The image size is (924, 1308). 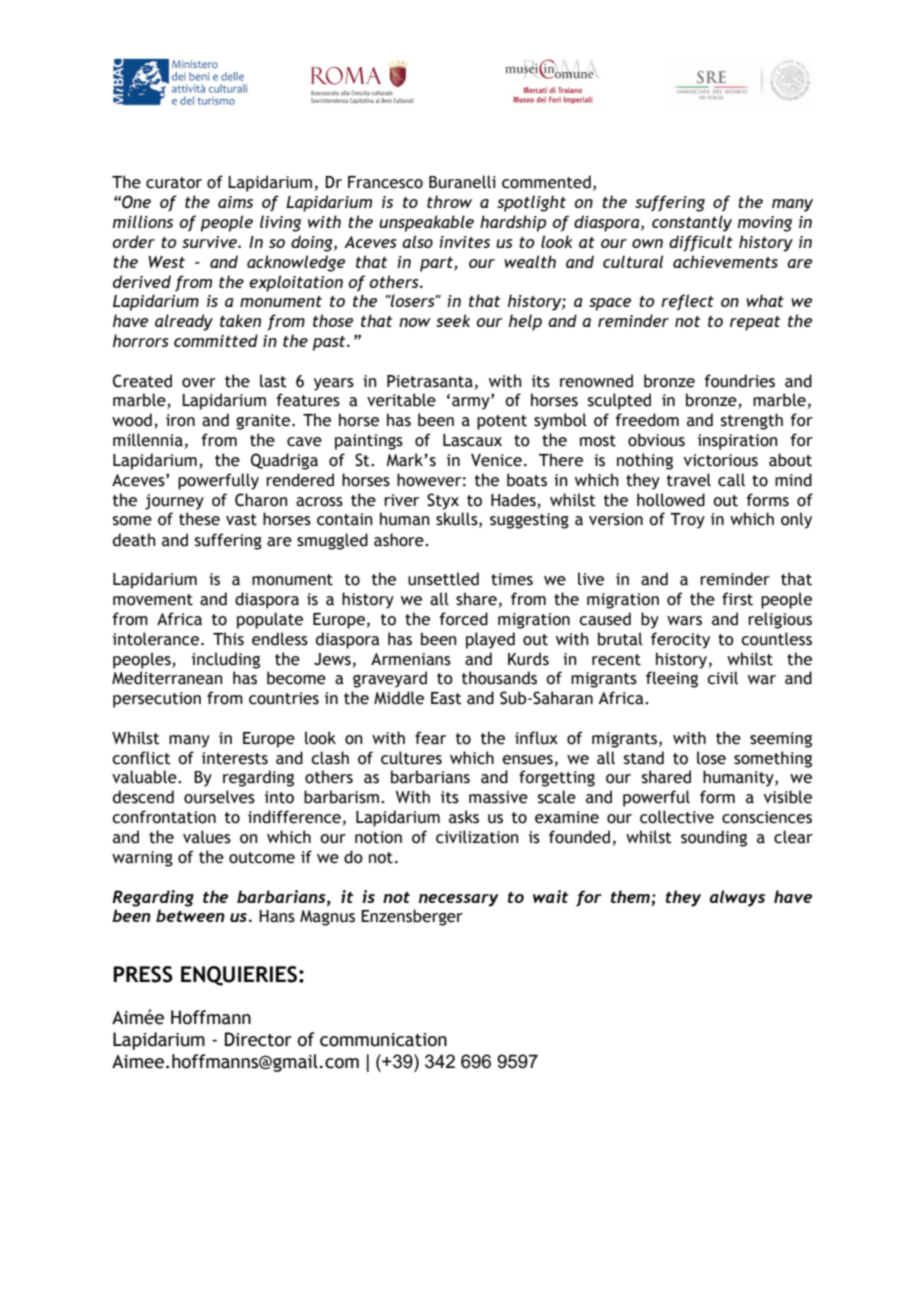 I want to click on forced, so click(x=464, y=619).
